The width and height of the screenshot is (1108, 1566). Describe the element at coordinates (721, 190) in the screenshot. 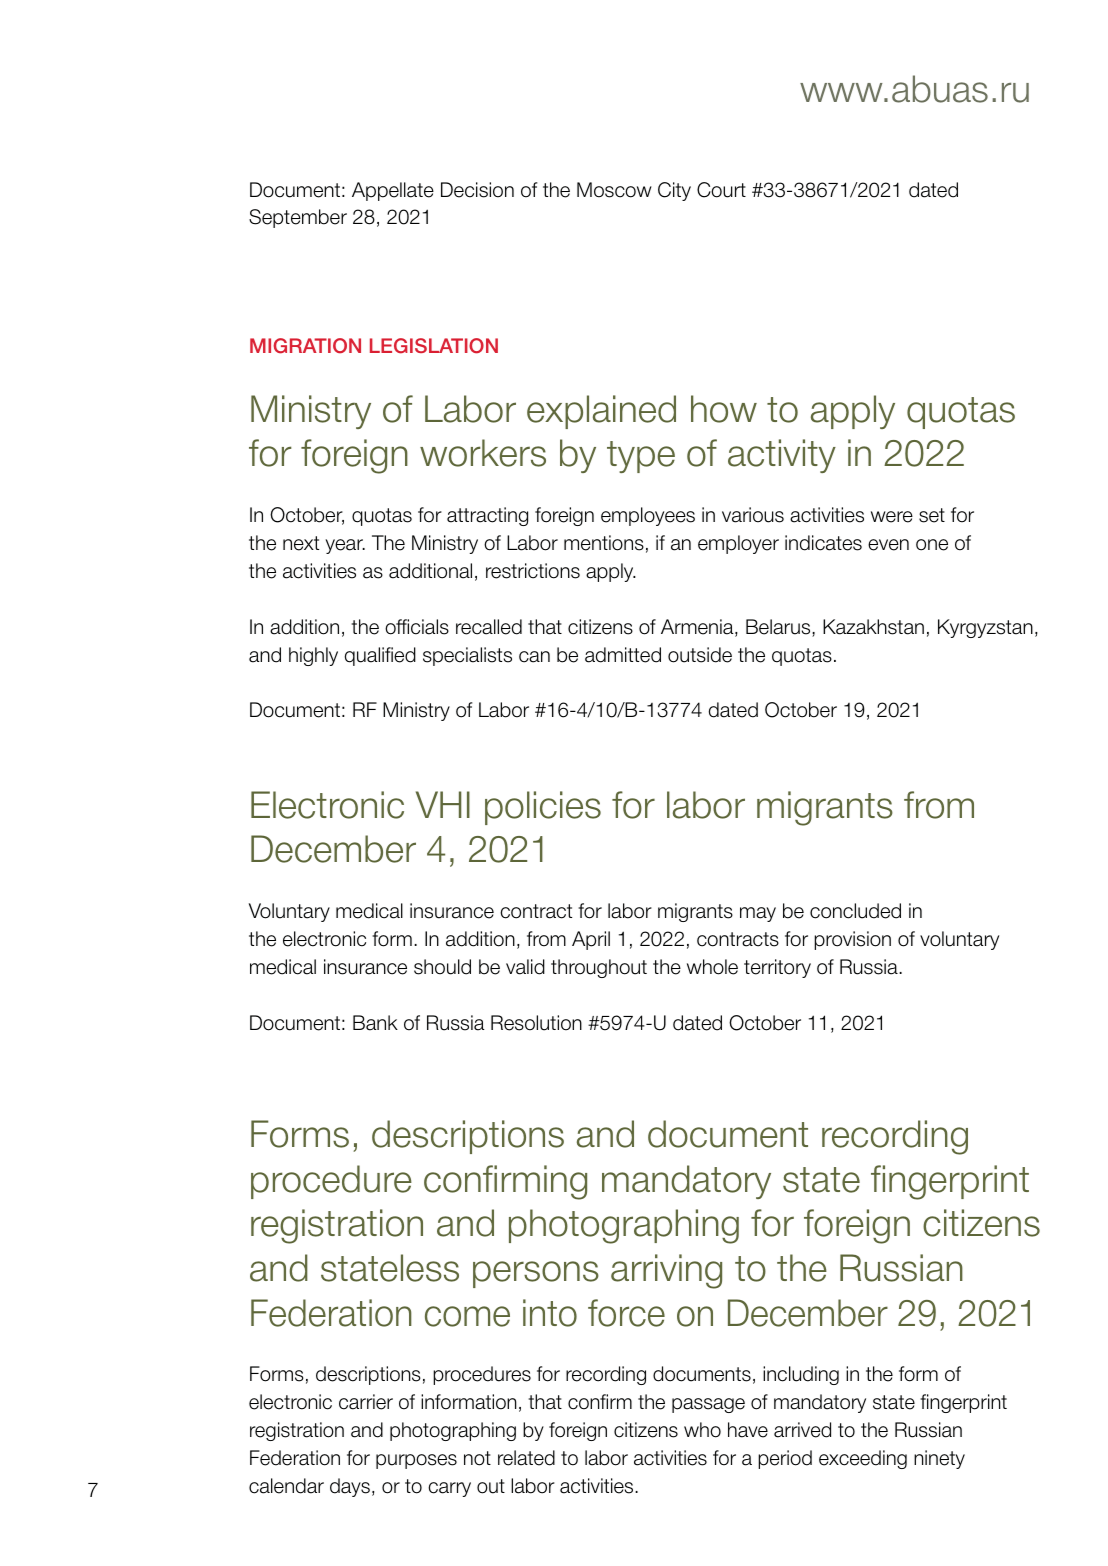

I see `Court` at that location.
